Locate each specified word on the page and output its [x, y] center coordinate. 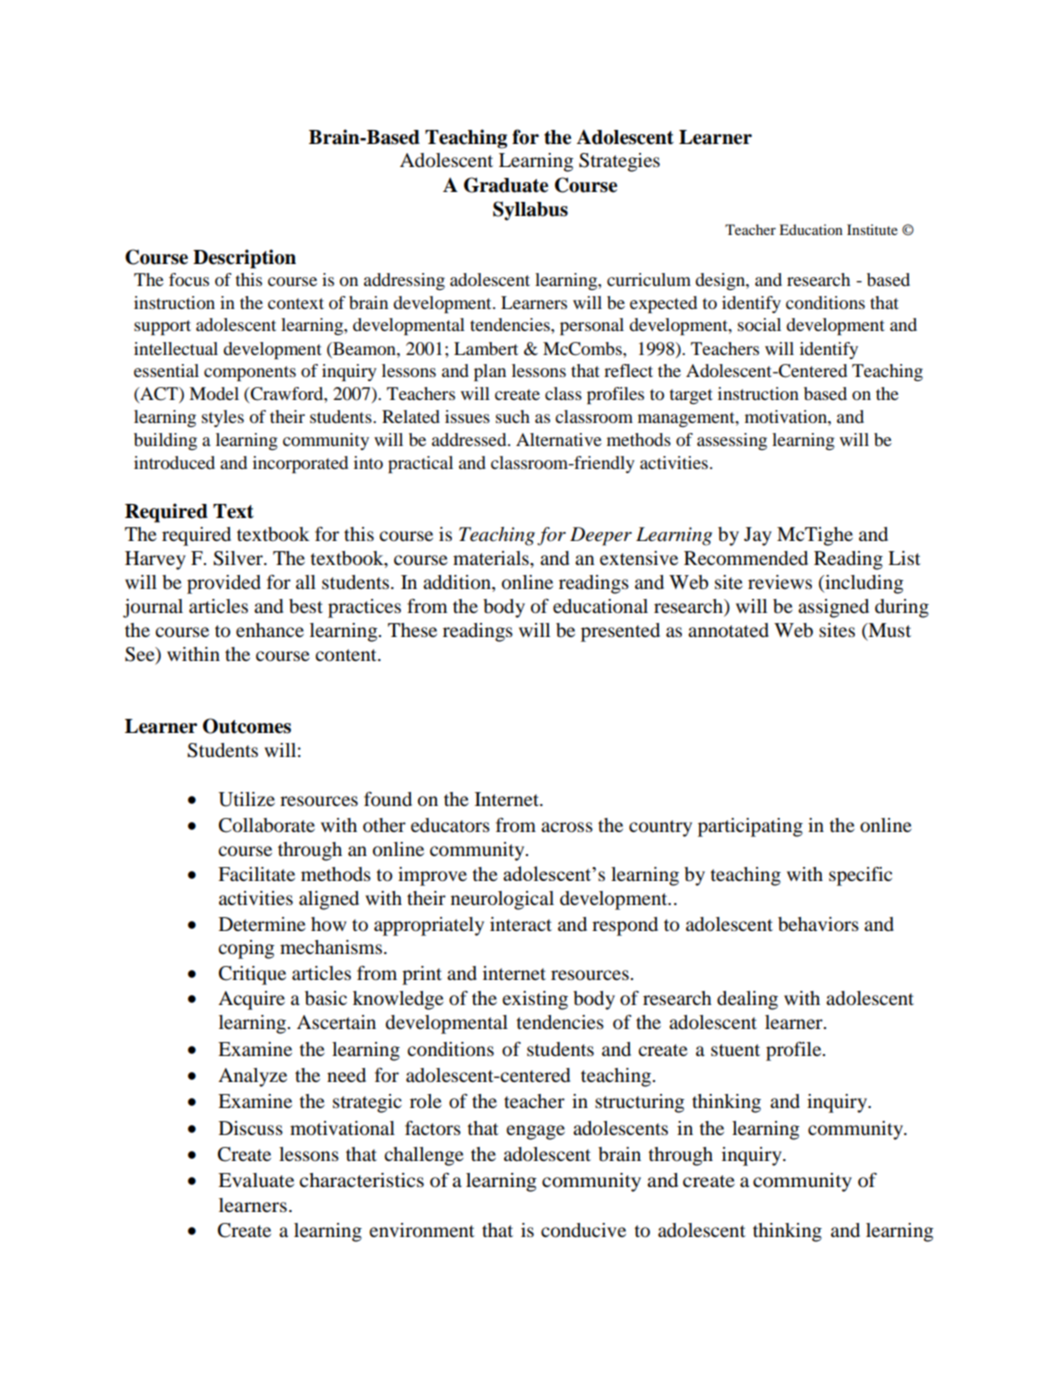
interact [521, 924]
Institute [872, 229]
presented [620, 632]
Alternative [559, 439]
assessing [732, 441]
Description [244, 259]
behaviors [818, 924]
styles [223, 418]
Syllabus [530, 211]
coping [246, 949]
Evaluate [256, 1180]
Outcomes [247, 726]
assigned [833, 608]
